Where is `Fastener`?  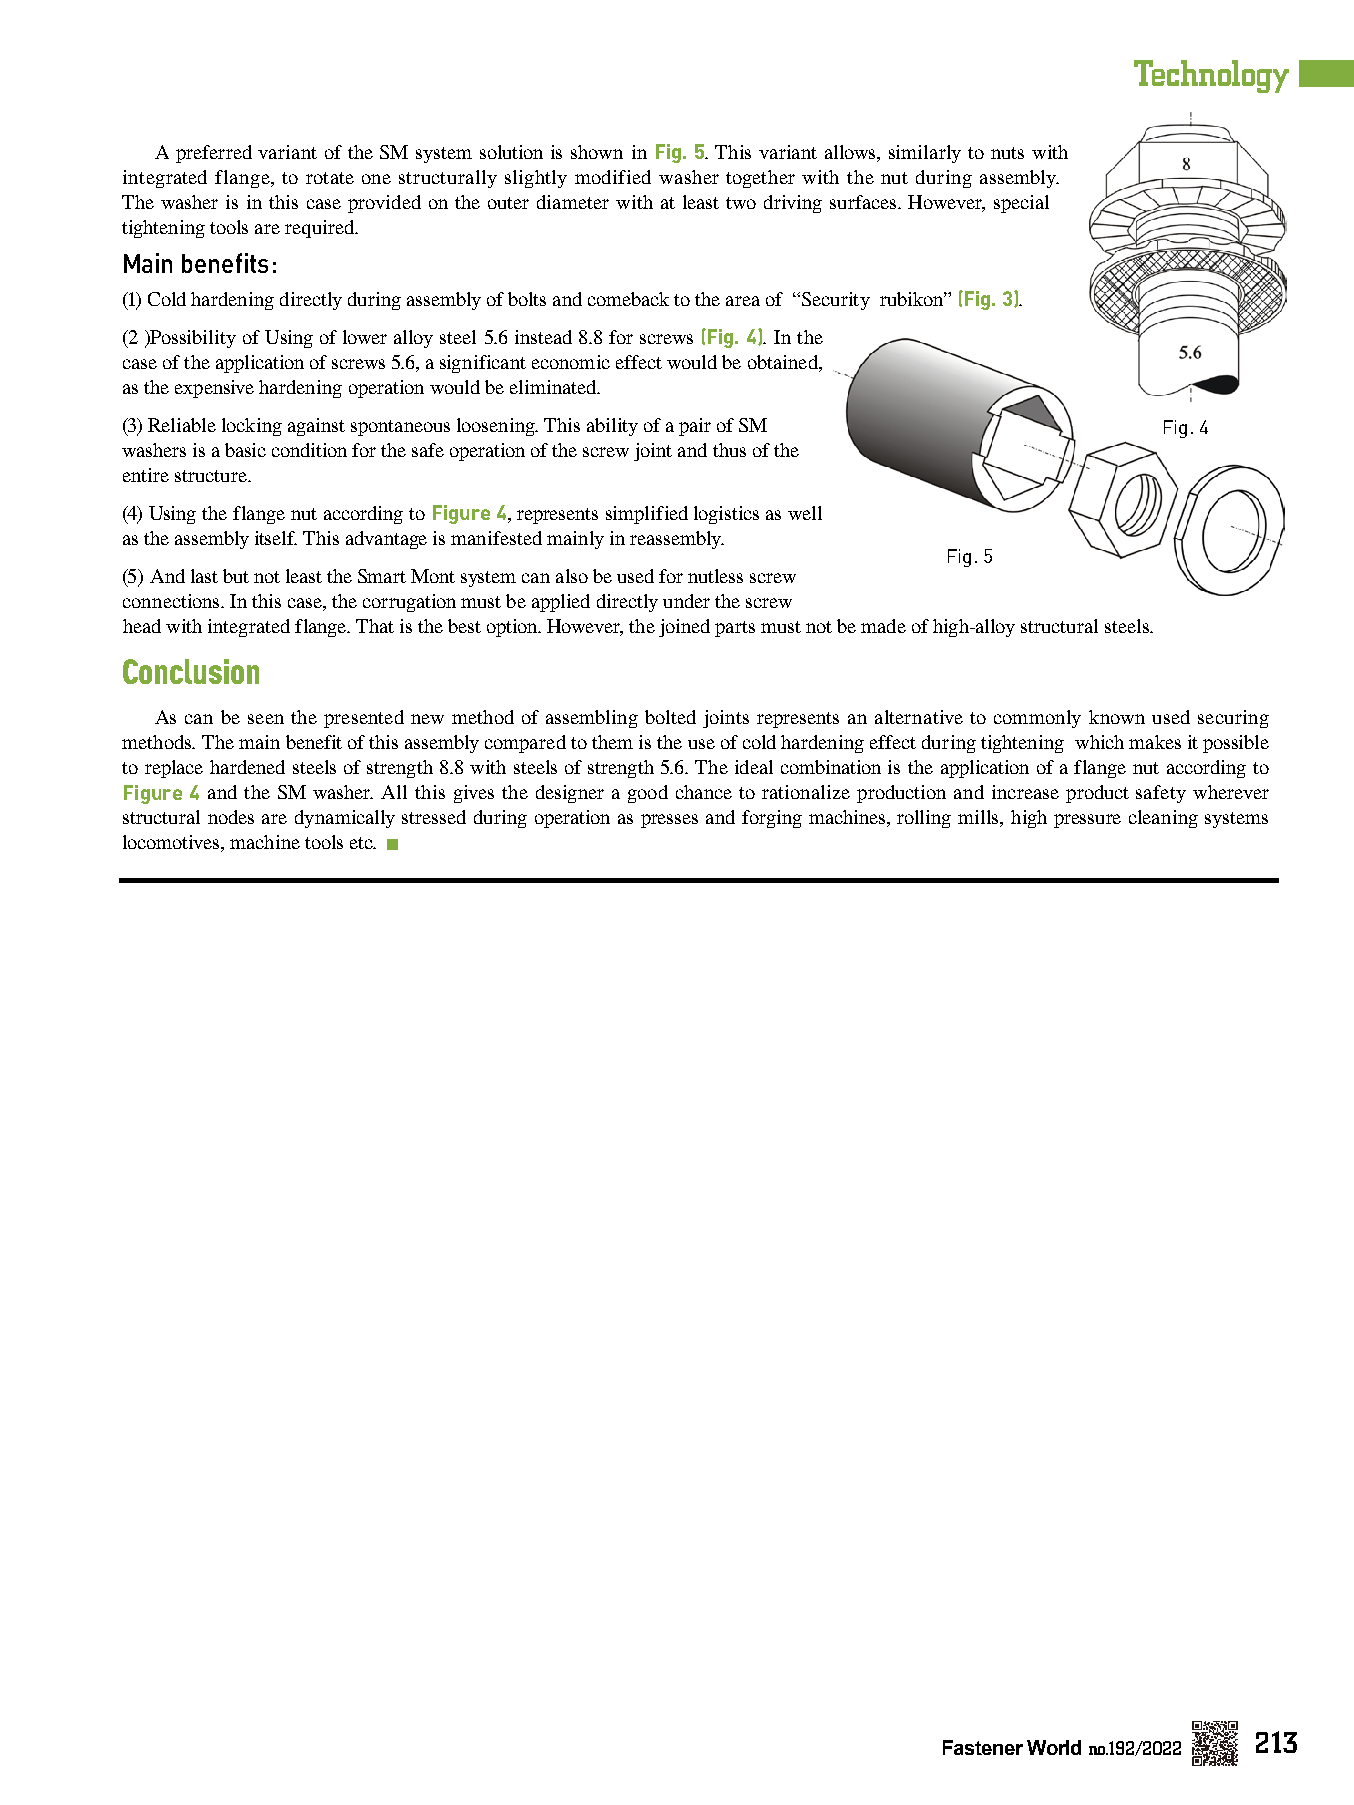
Fastener is located at coordinates (983, 1747).
